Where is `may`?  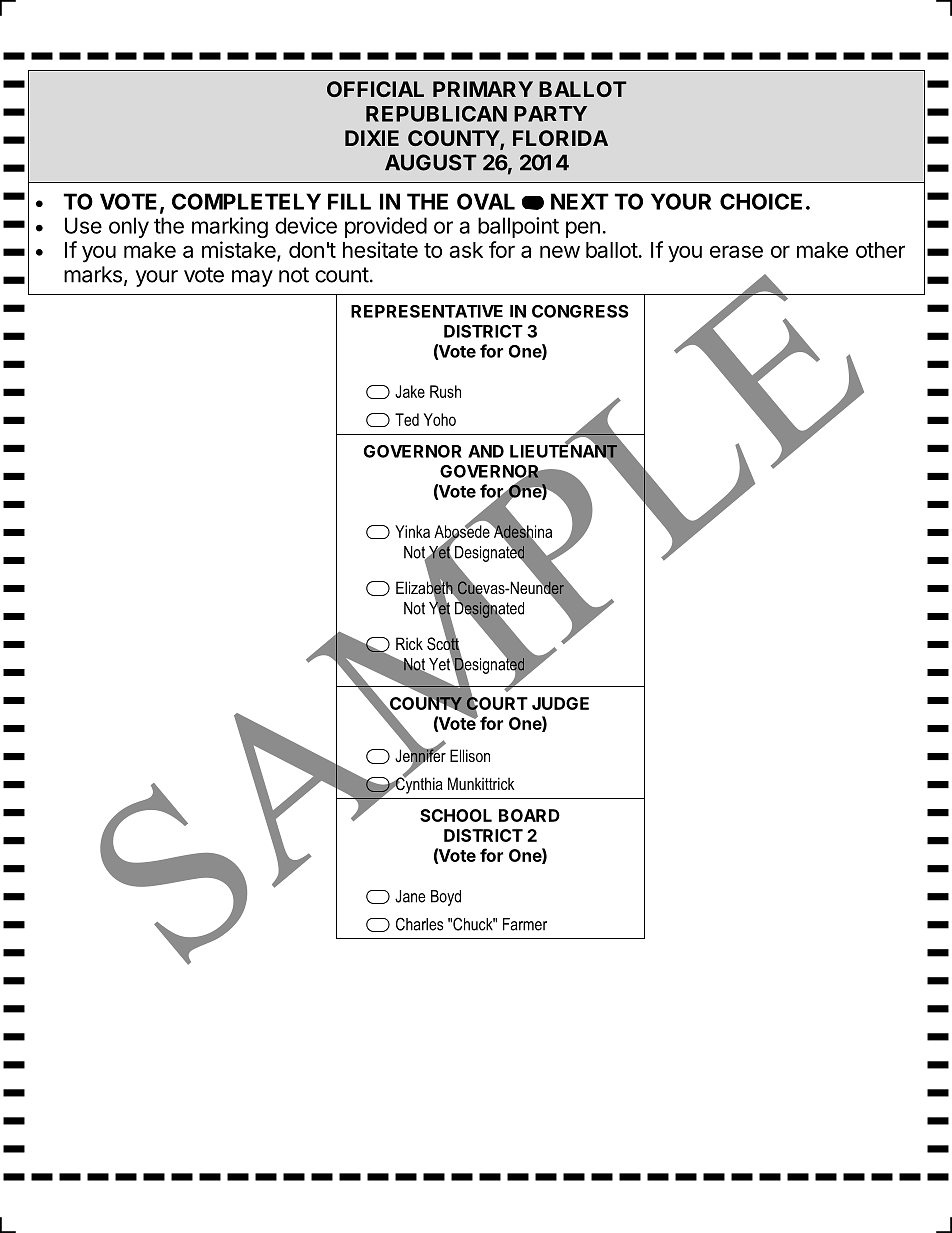
may is located at coordinates (252, 278).
